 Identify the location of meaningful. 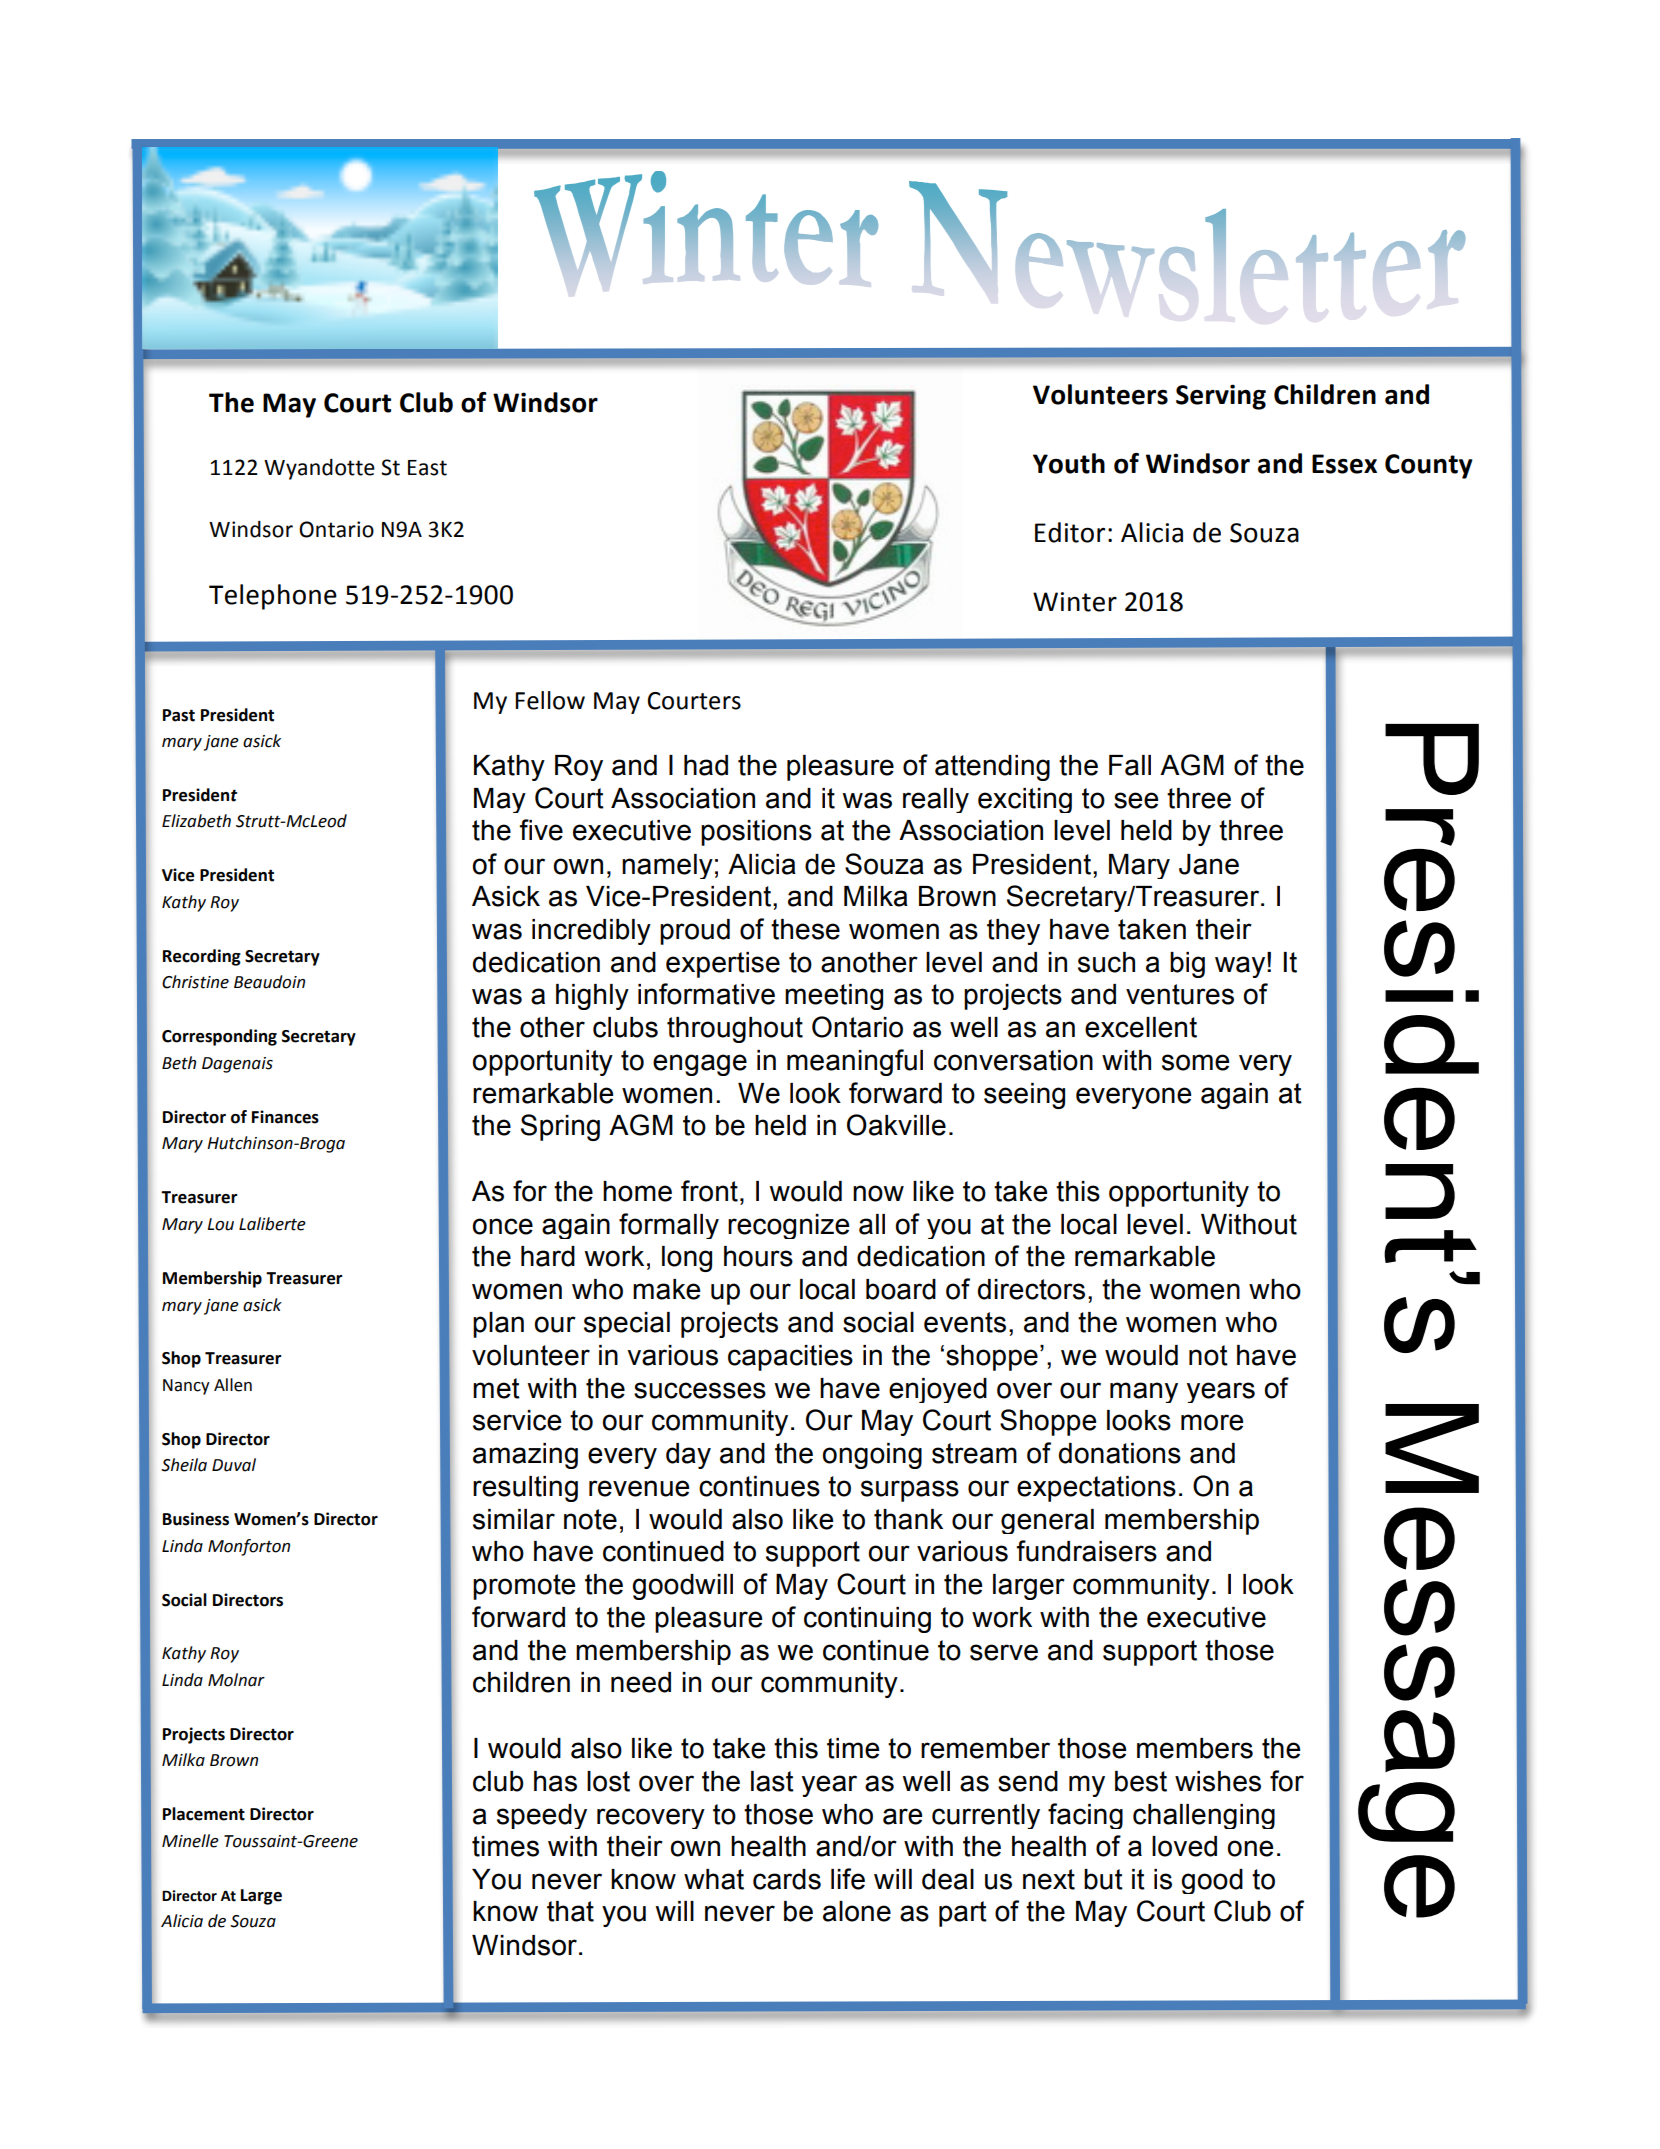
(855, 1062).
